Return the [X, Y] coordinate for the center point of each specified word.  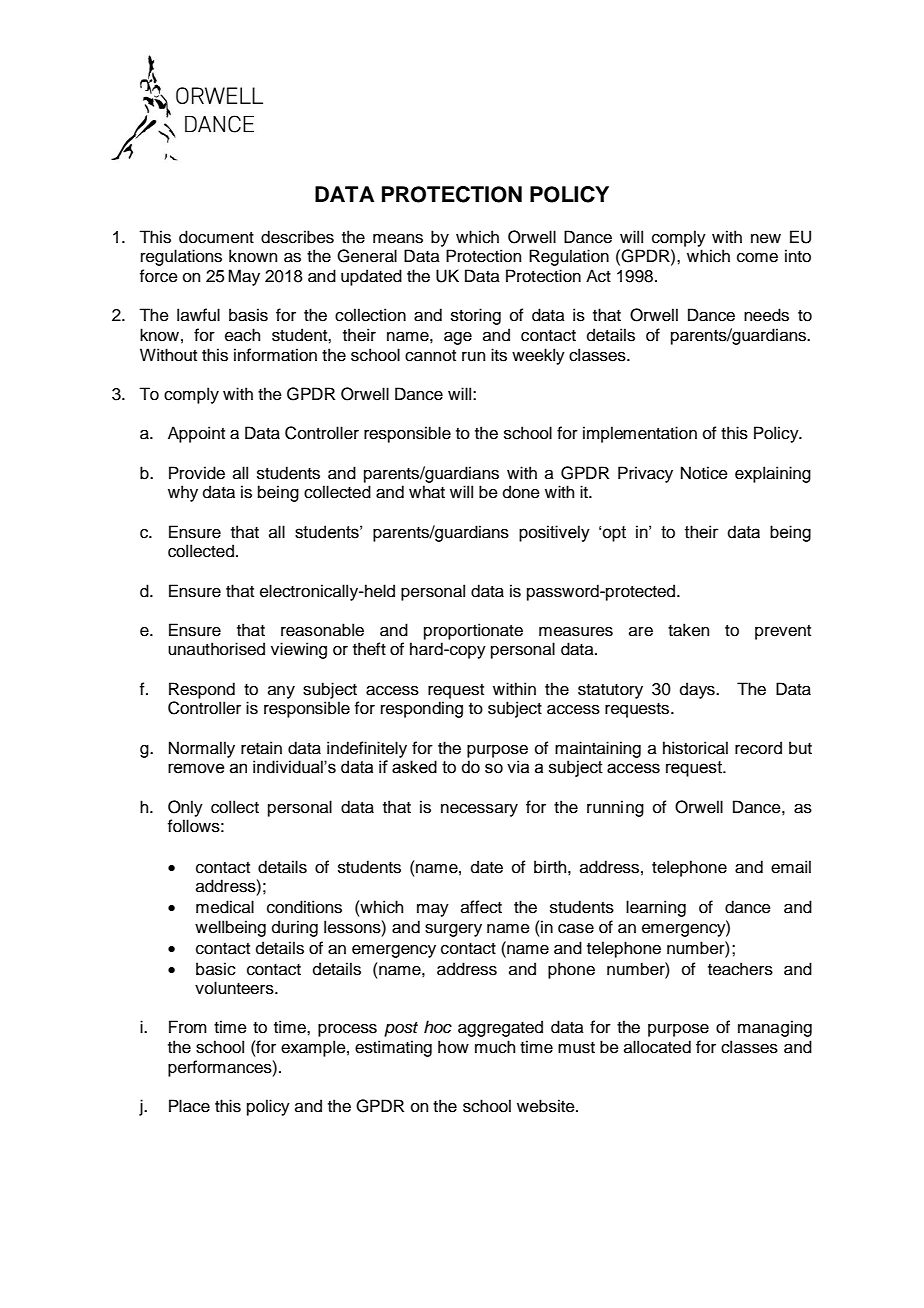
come [757, 258]
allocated [657, 1047]
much [495, 1047]
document [216, 237]
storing [476, 316]
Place [189, 1106]
